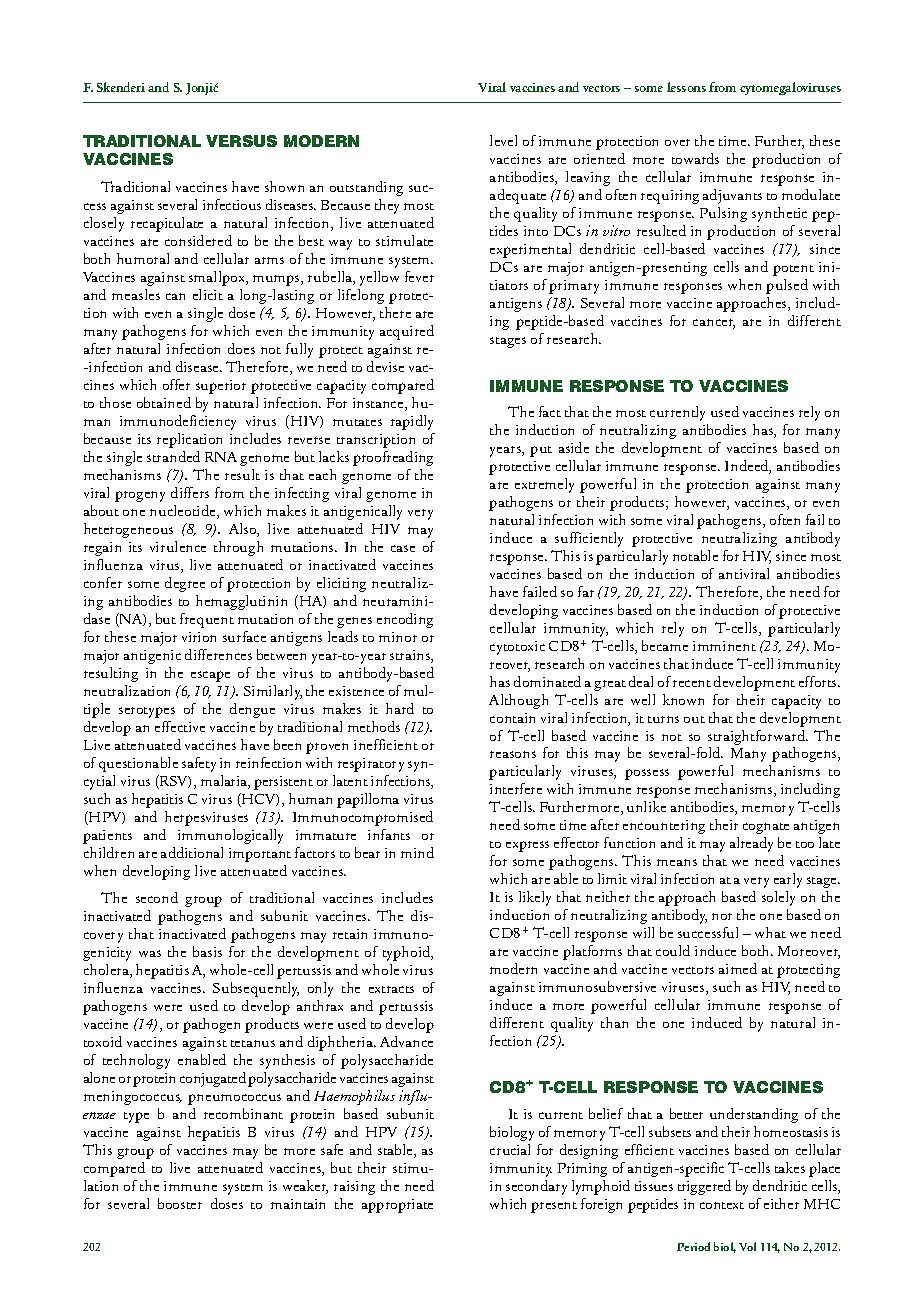 The width and height of the screenshot is (924, 1309). What do you see at coordinates (714, 324) in the screenshot?
I see `cancer` at bounding box center [714, 324].
